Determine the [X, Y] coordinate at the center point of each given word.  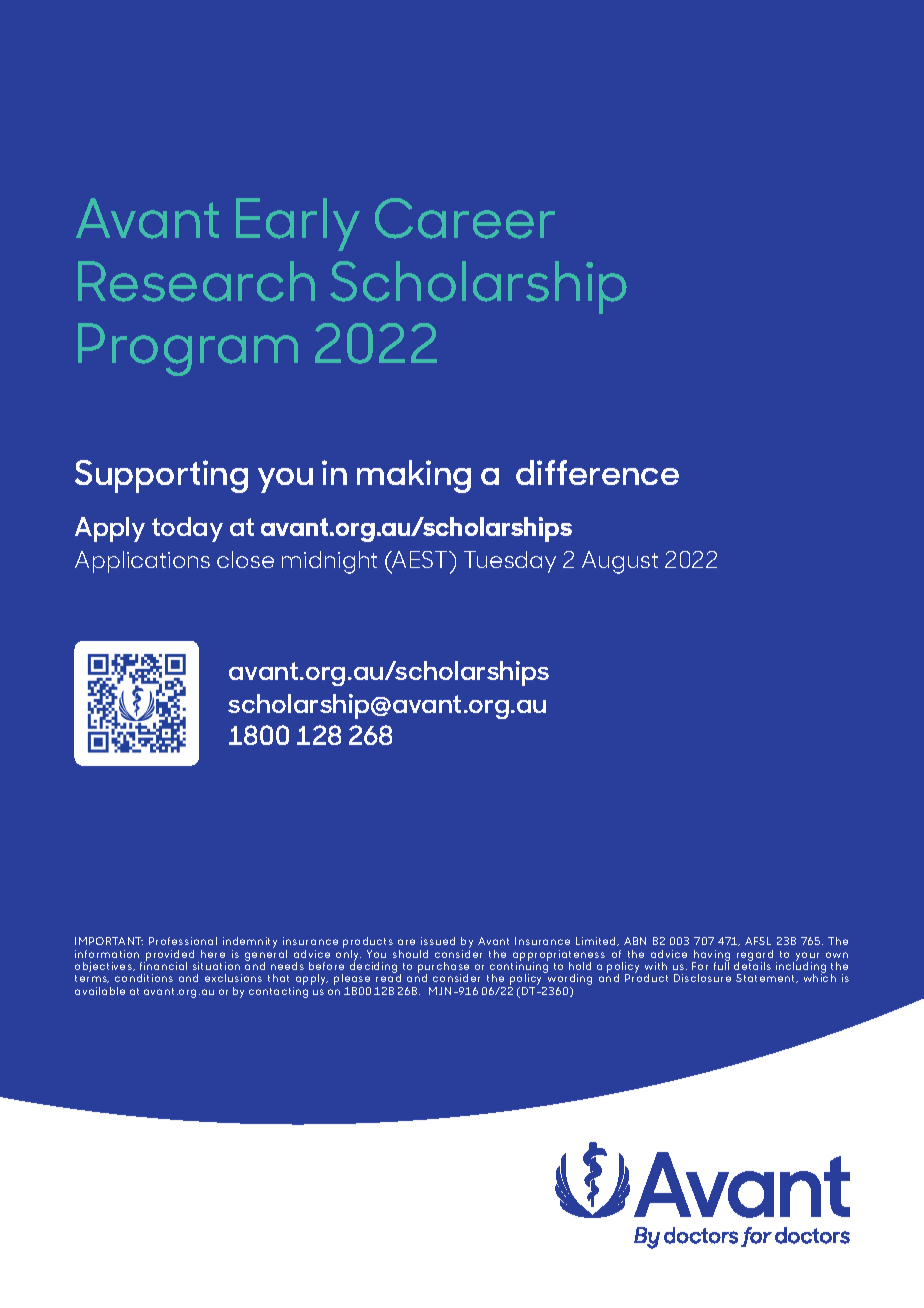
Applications [142, 562]
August [620, 562]
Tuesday [510, 562]
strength [405, 306]
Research [196, 281]
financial [163, 965]
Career [465, 218]
